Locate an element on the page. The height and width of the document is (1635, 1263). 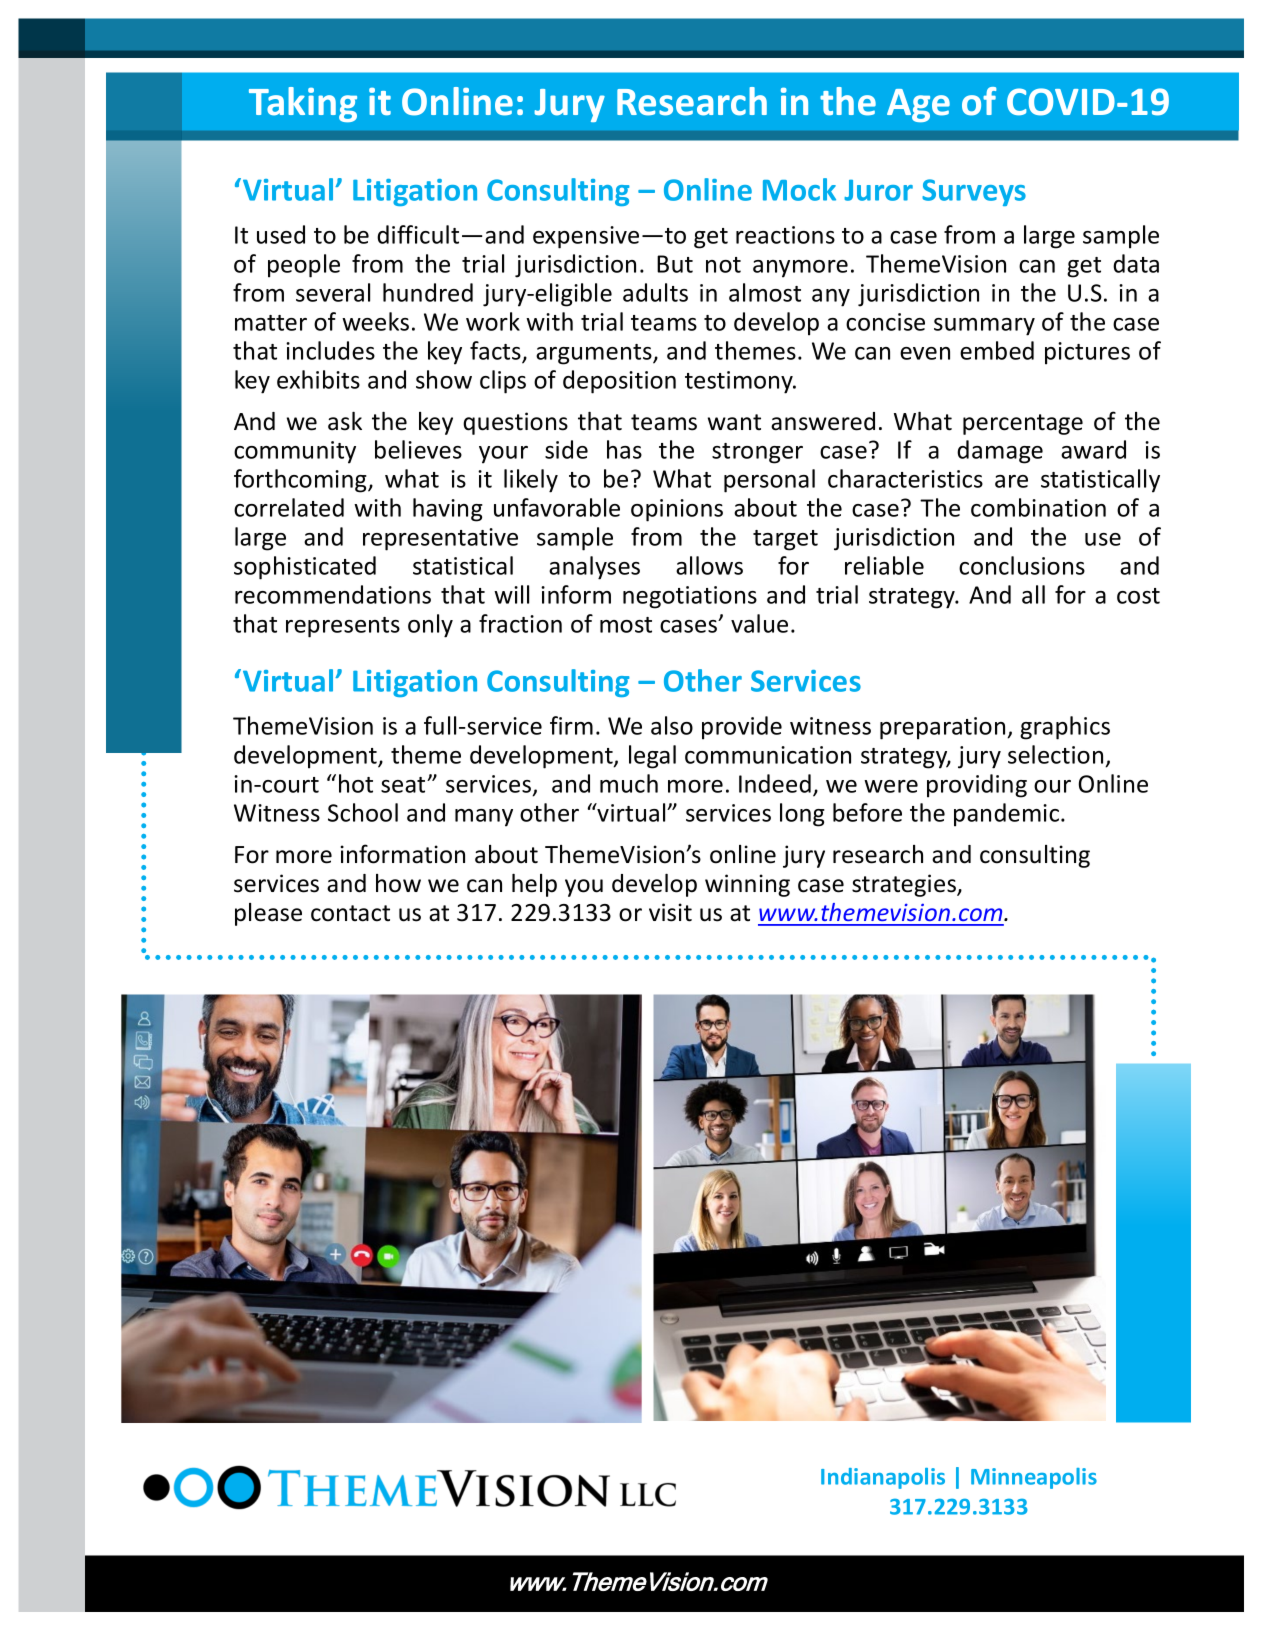
winning is located at coordinates (747, 885).
